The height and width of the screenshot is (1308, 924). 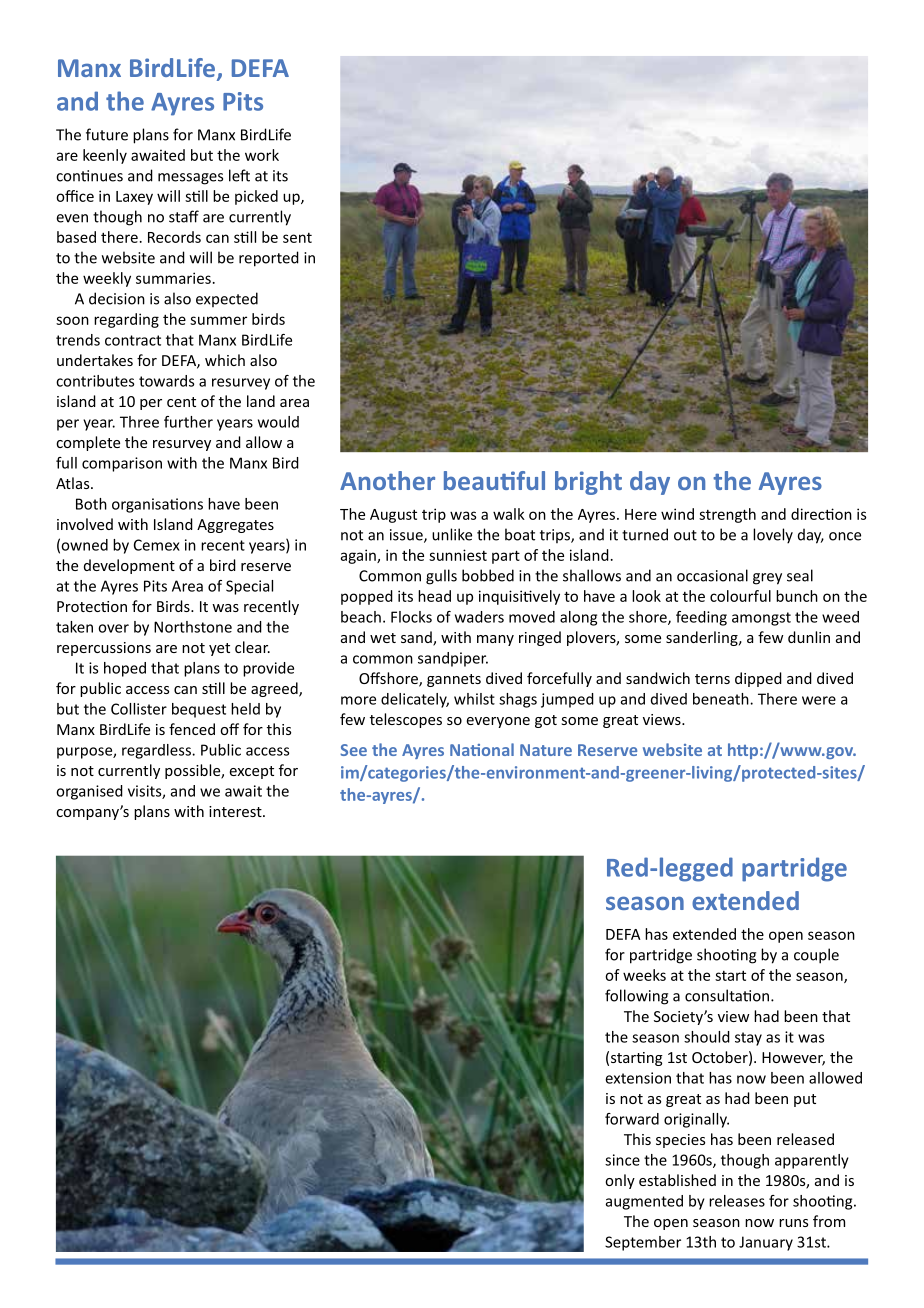 What do you see at coordinates (588, 483) in the screenshot?
I see `bright` at bounding box center [588, 483].
